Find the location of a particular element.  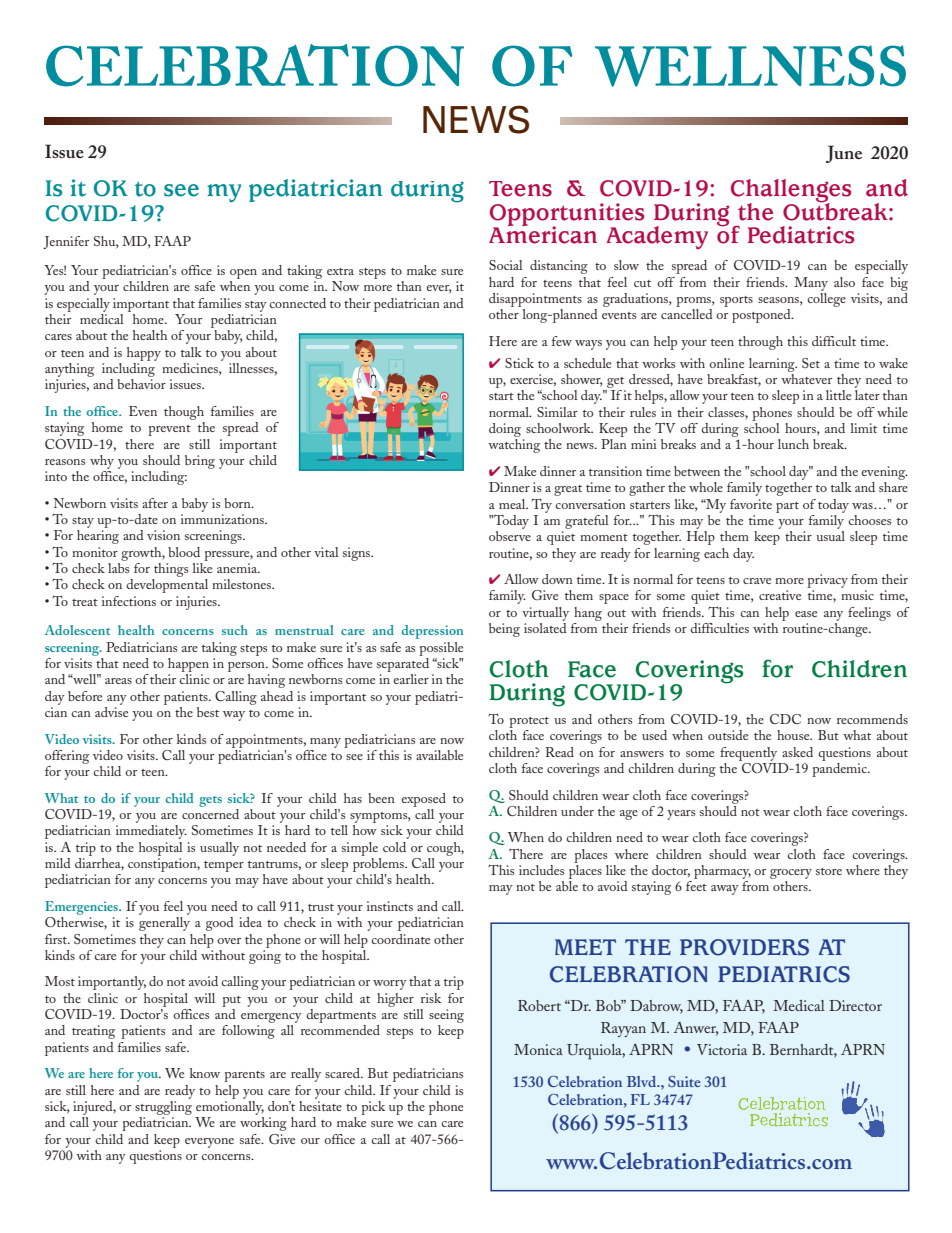

Stick is located at coordinates (519, 363).
